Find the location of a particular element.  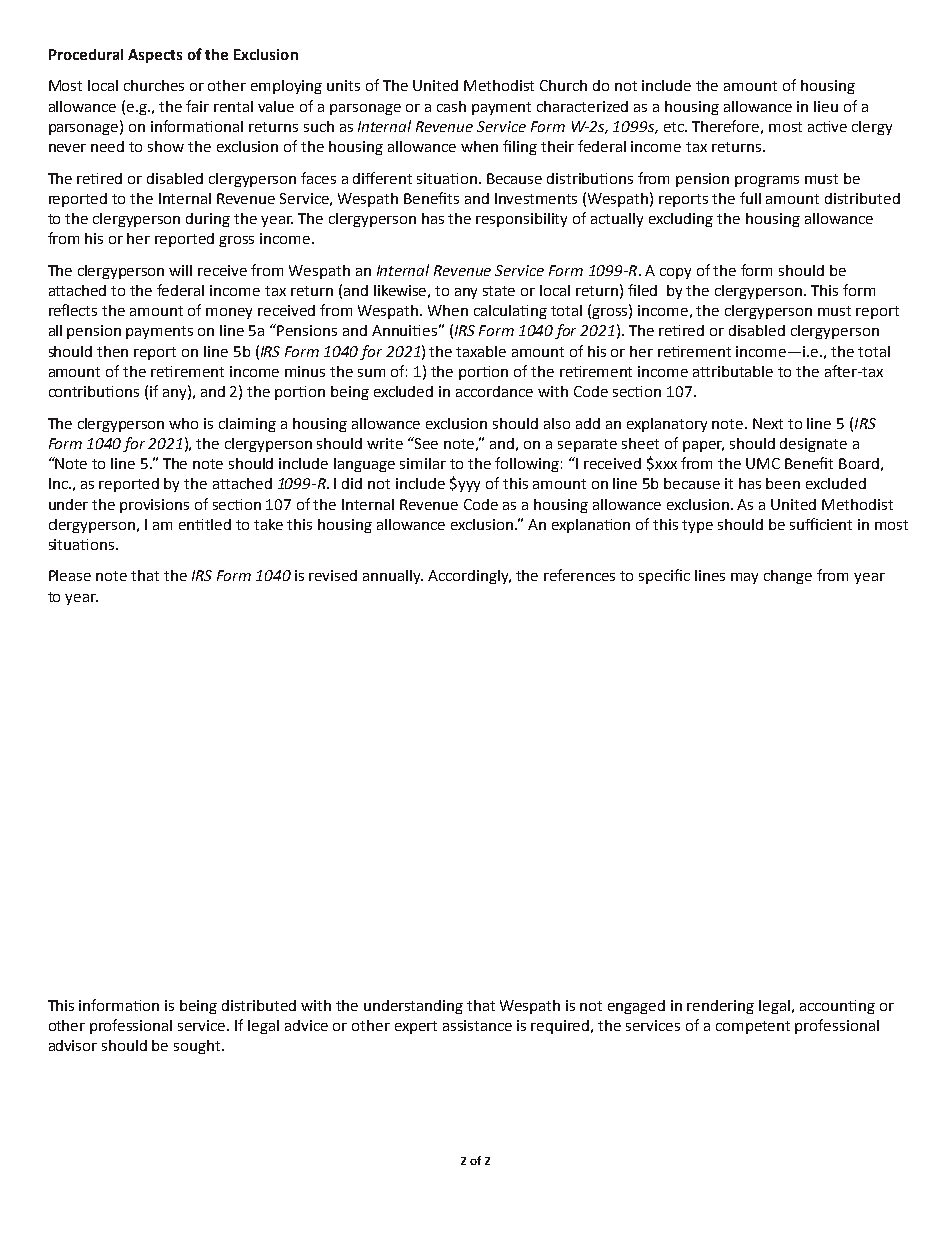

lieu is located at coordinates (826, 106).
